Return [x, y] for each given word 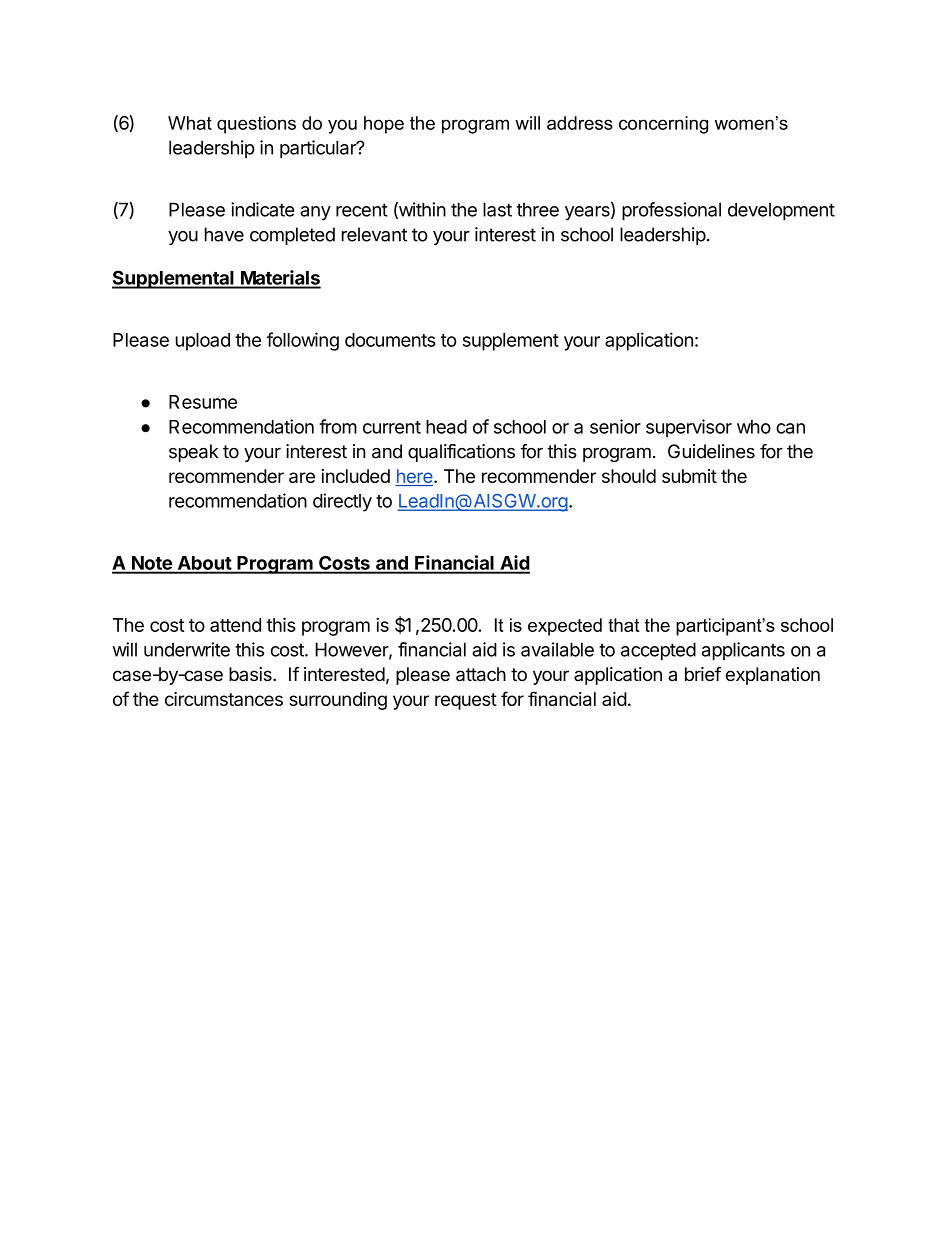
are [302, 477]
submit [689, 476]
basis [251, 674]
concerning [663, 125]
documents [390, 340]
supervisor [689, 428]
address [580, 123]
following [303, 341]
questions [256, 125]
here [415, 477]
